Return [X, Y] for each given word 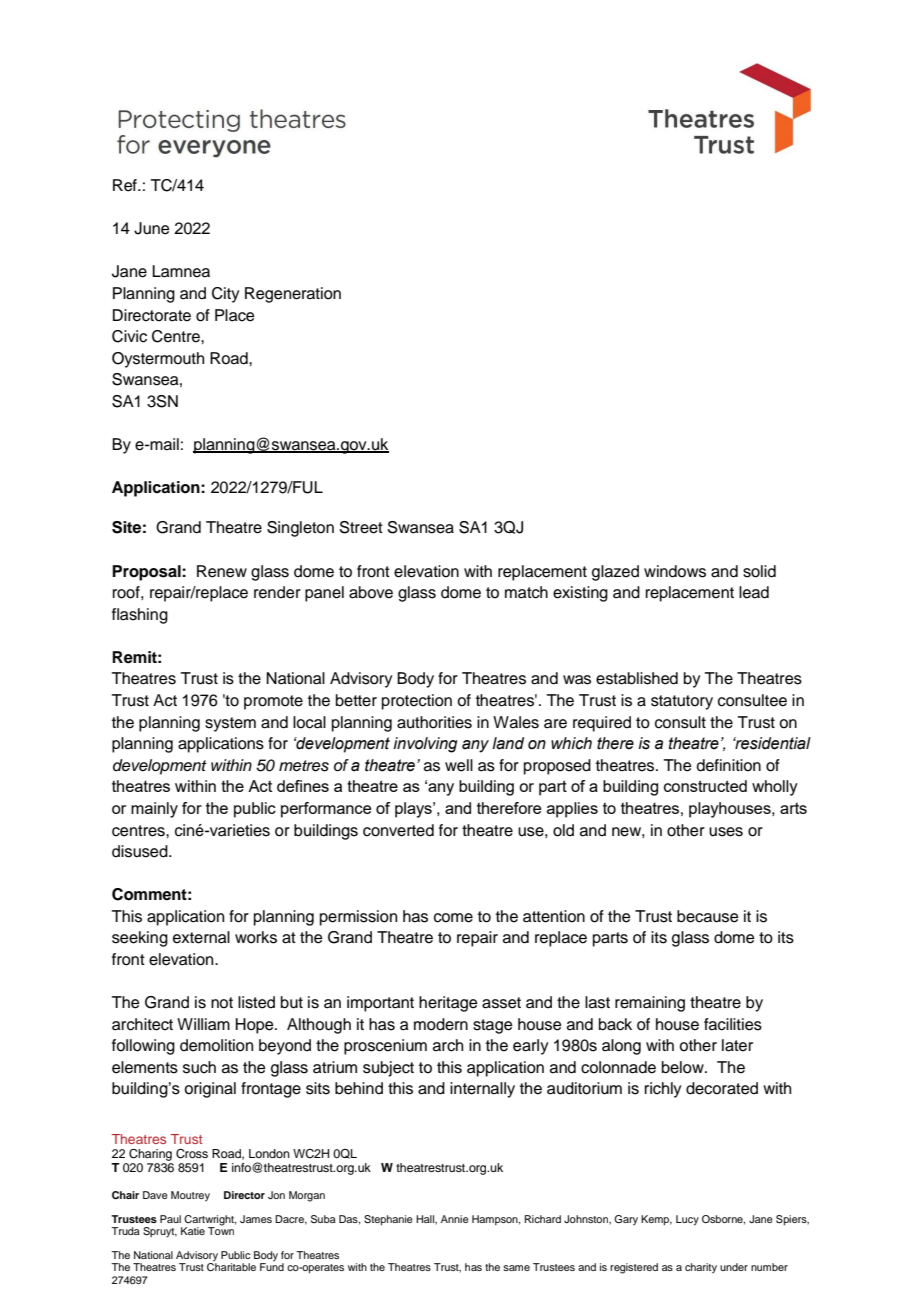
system [230, 724]
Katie [193, 1231]
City [225, 295]
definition [729, 765]
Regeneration [293, 295]
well [459, 765]
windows [675, 571]
